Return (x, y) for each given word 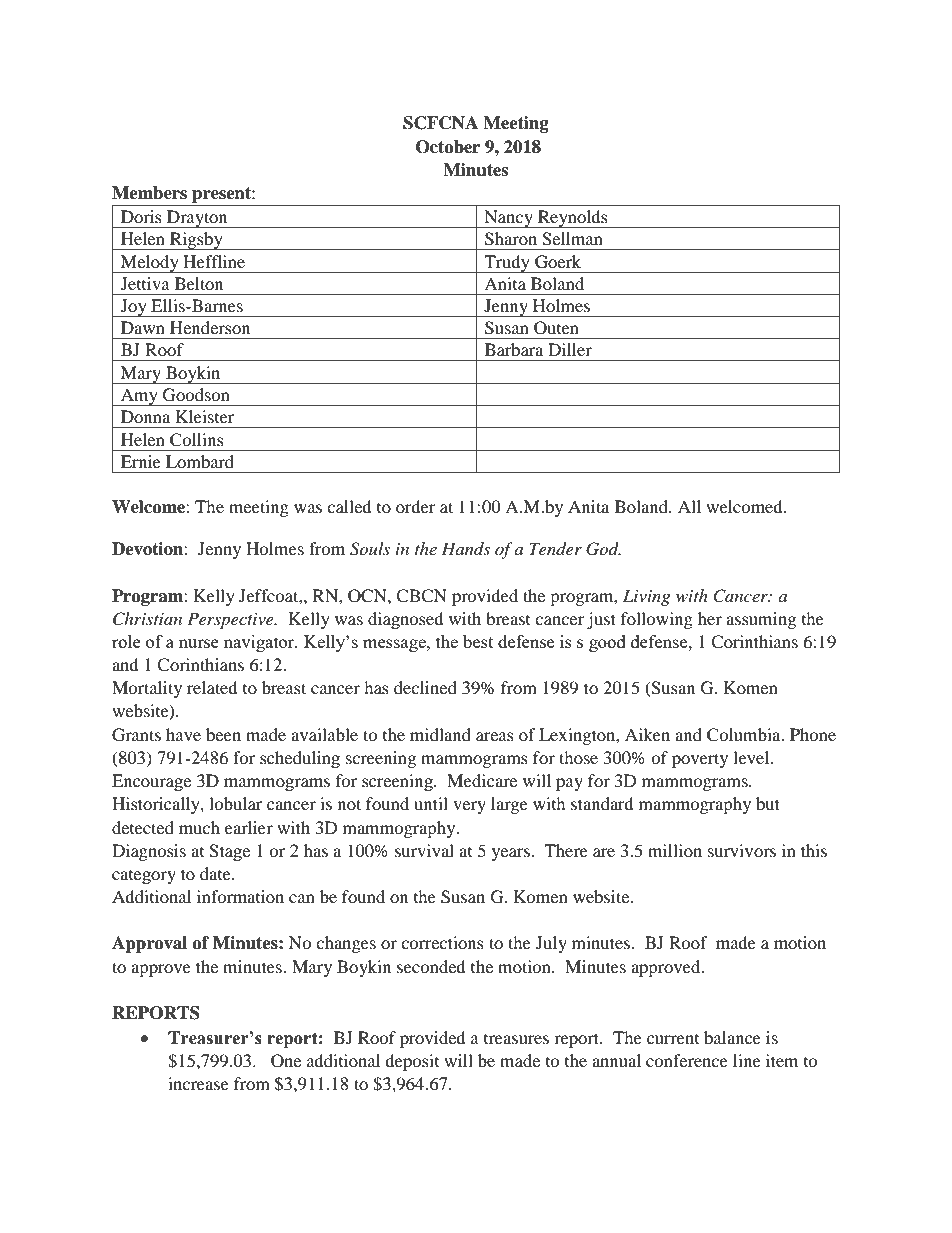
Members (149, 193)
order (416, 506)
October (448, 147)
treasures (516, 1039)
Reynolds (573, 219)
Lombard (200, 461)
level (752, 757)
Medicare (482, 780)
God (603, 549)
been (223, 734)
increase (198, 1083)
